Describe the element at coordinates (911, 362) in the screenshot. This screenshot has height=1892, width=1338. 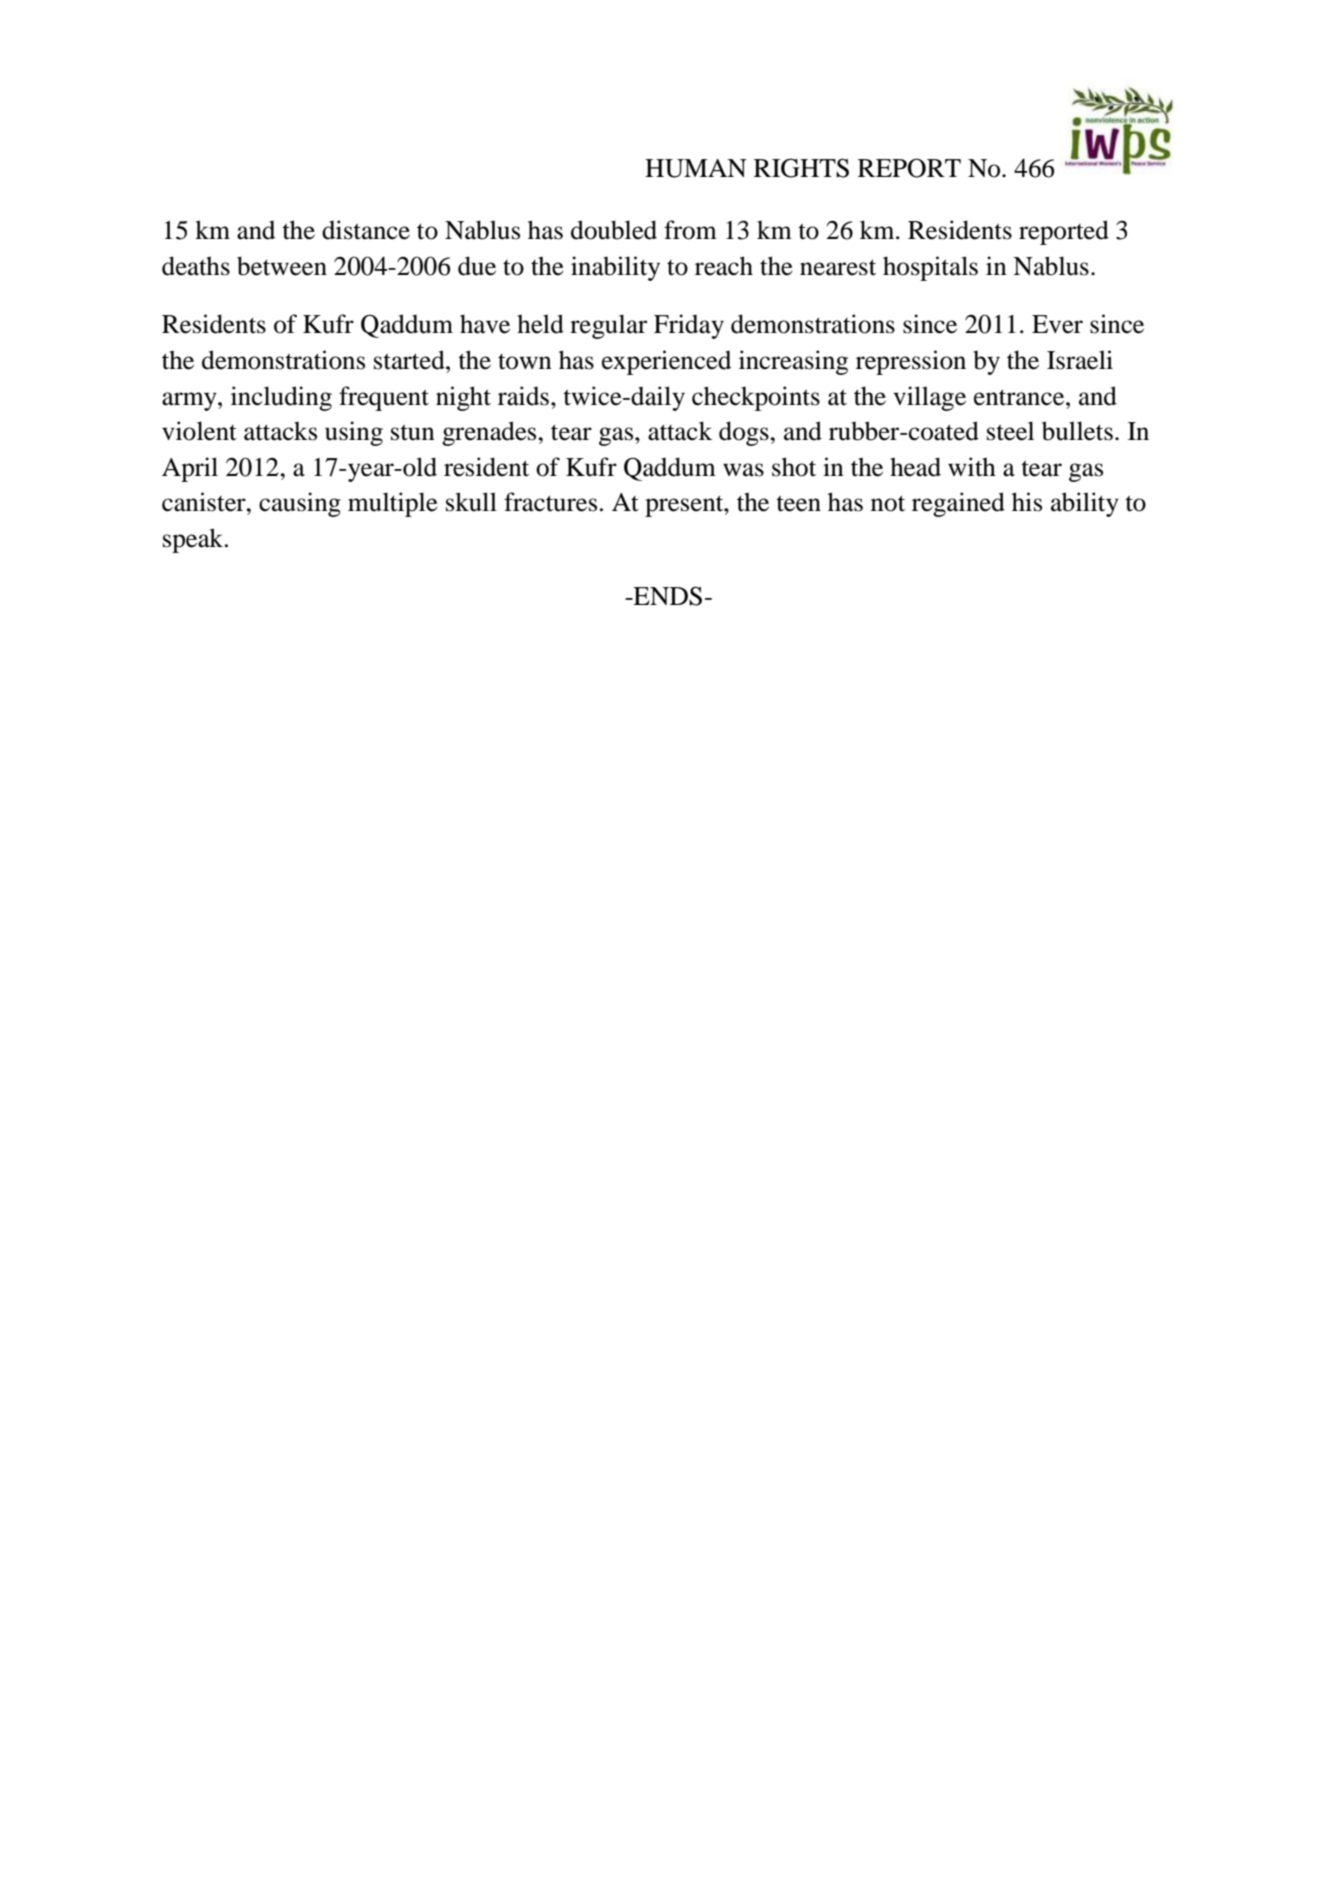
I see `repression` at that location.
